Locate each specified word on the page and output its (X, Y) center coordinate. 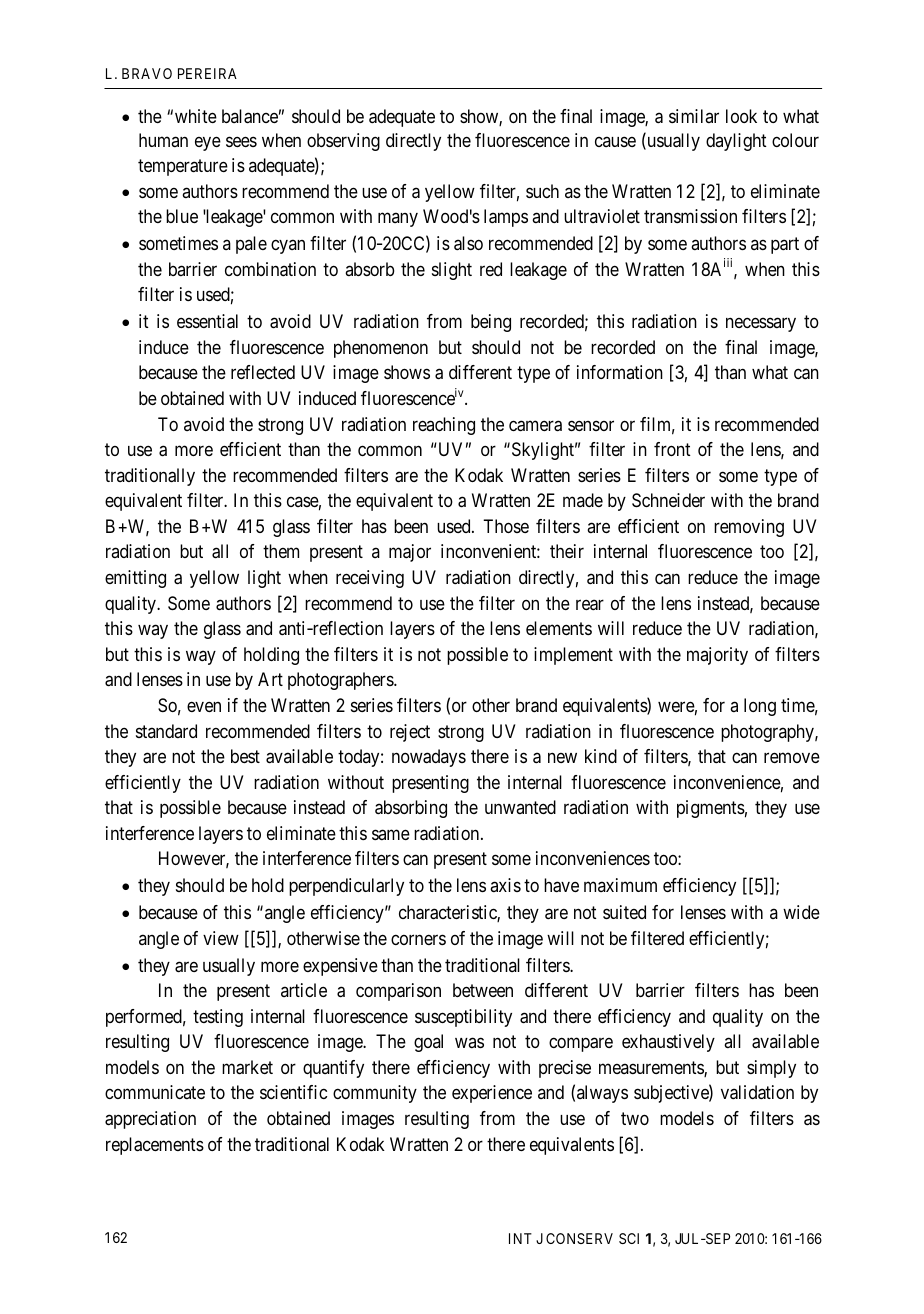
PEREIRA (207, 73)
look (741, 116)
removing (749, 528)
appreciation (150, 1120)
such (542, 191)
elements (559, 628)
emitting (135, 579)
